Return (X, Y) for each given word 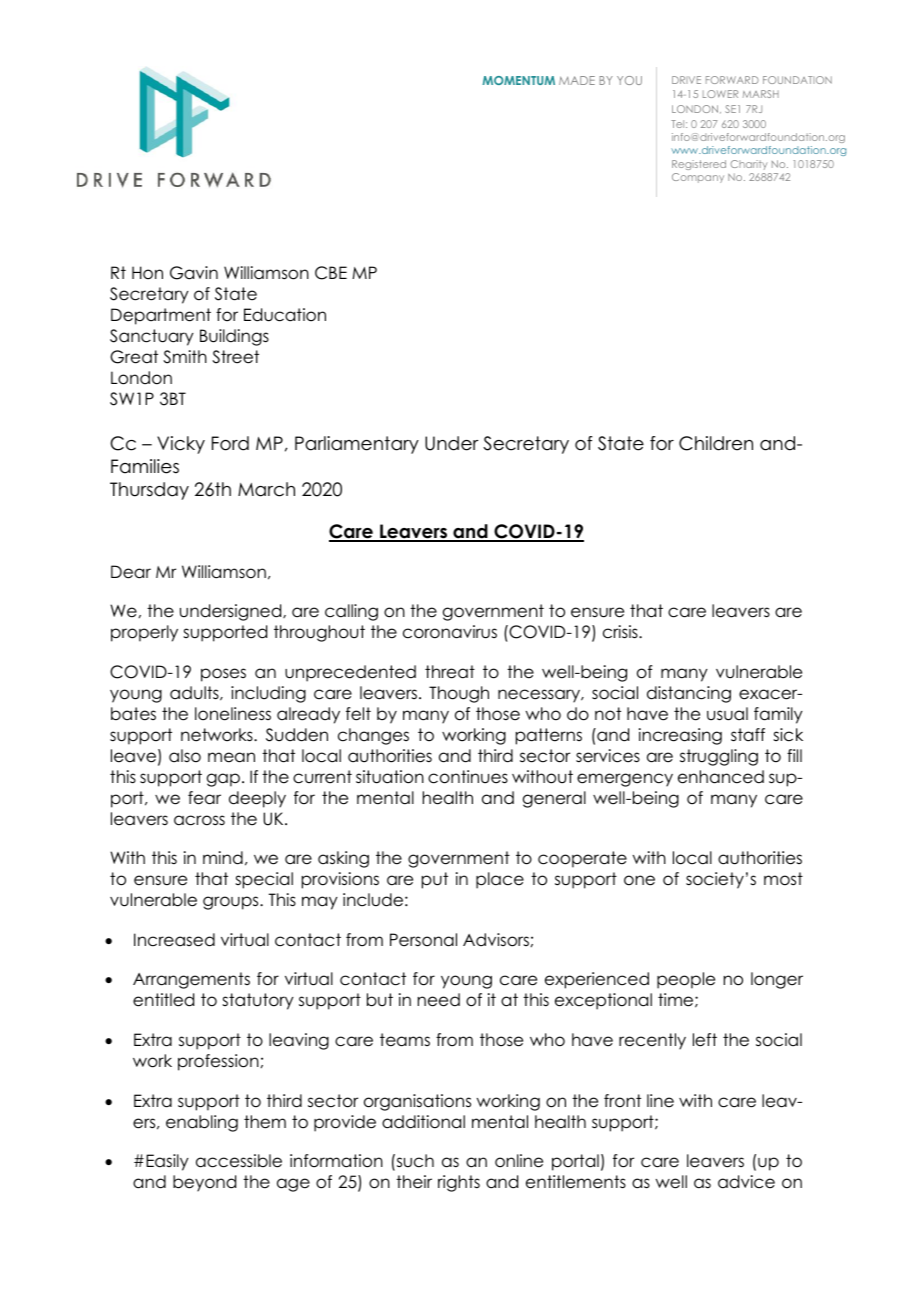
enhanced (721, 777)
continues (468, 777)
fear (204, 798)
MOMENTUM (518, 80)
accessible (239, 1161)
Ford (230, 443)
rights (459, 1183)
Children (716, 443)
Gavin (194, 273)
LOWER (720, 94)
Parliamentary (357, 445)
